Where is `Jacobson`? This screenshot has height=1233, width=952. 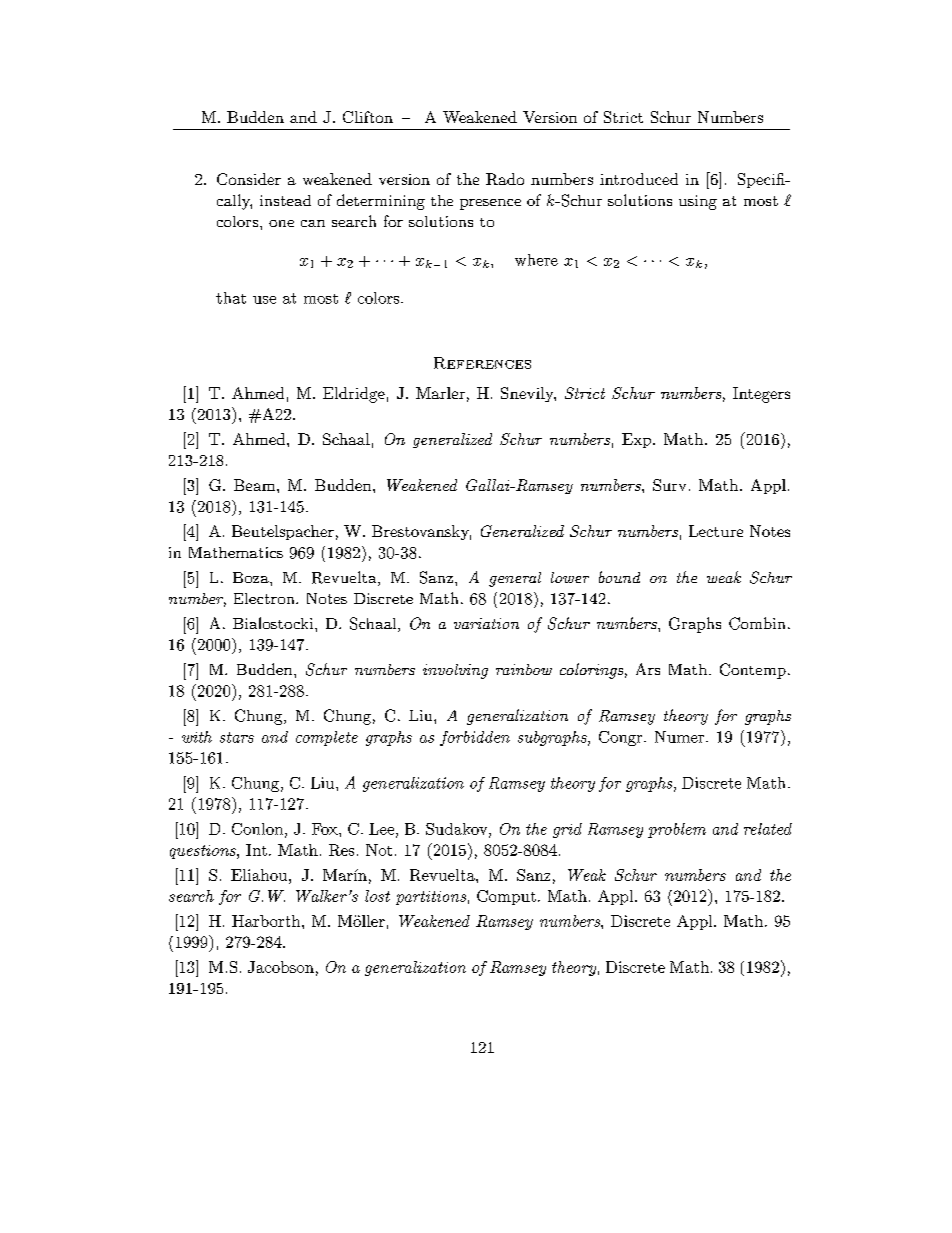
Jacobson is located at coordinates (281, 967).
